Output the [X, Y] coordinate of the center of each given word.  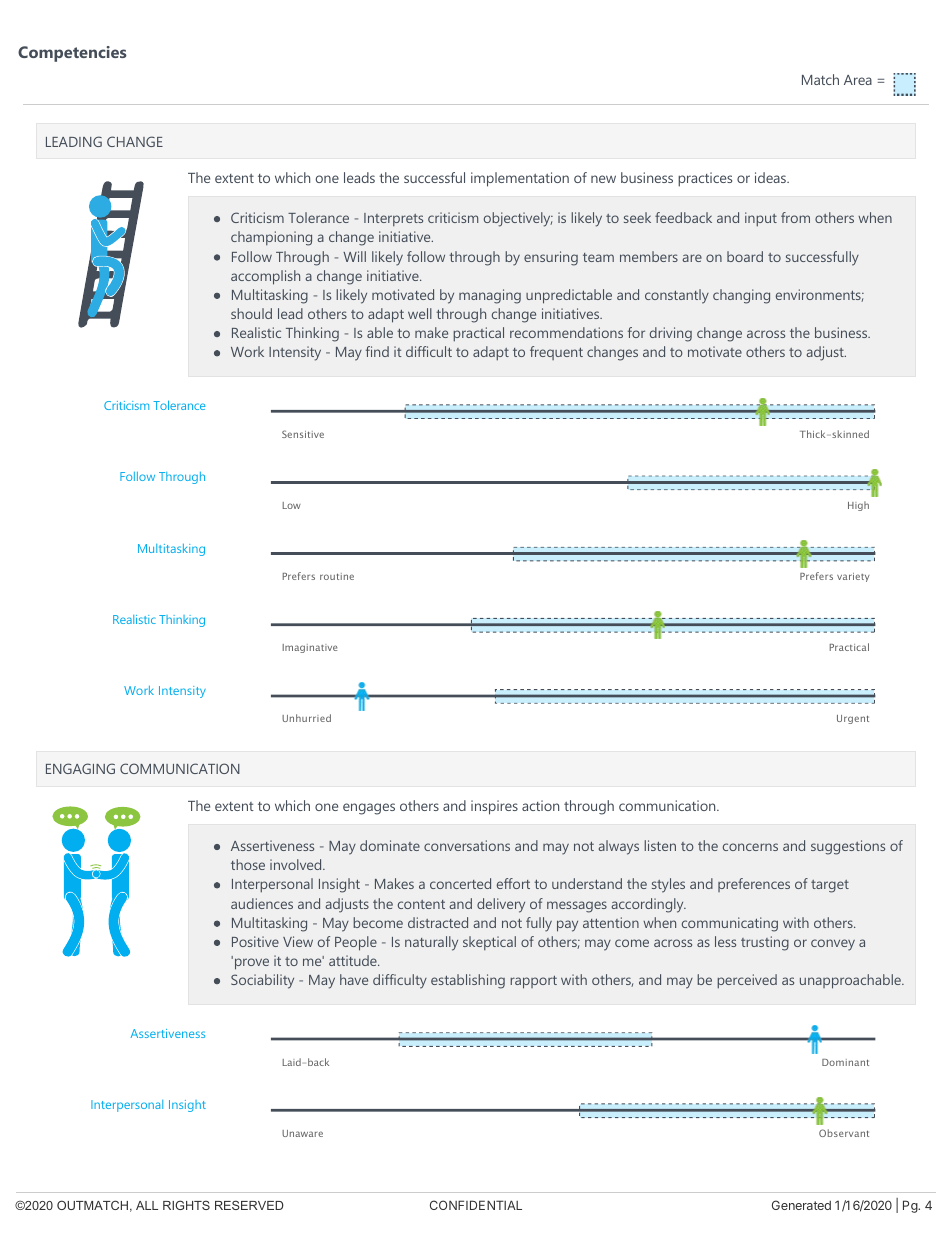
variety [853, 577]
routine [337, 576]
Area [858, 80]
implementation [520, 179]
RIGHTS [186, 1205]
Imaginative [309, 648]
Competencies [72, 54]
